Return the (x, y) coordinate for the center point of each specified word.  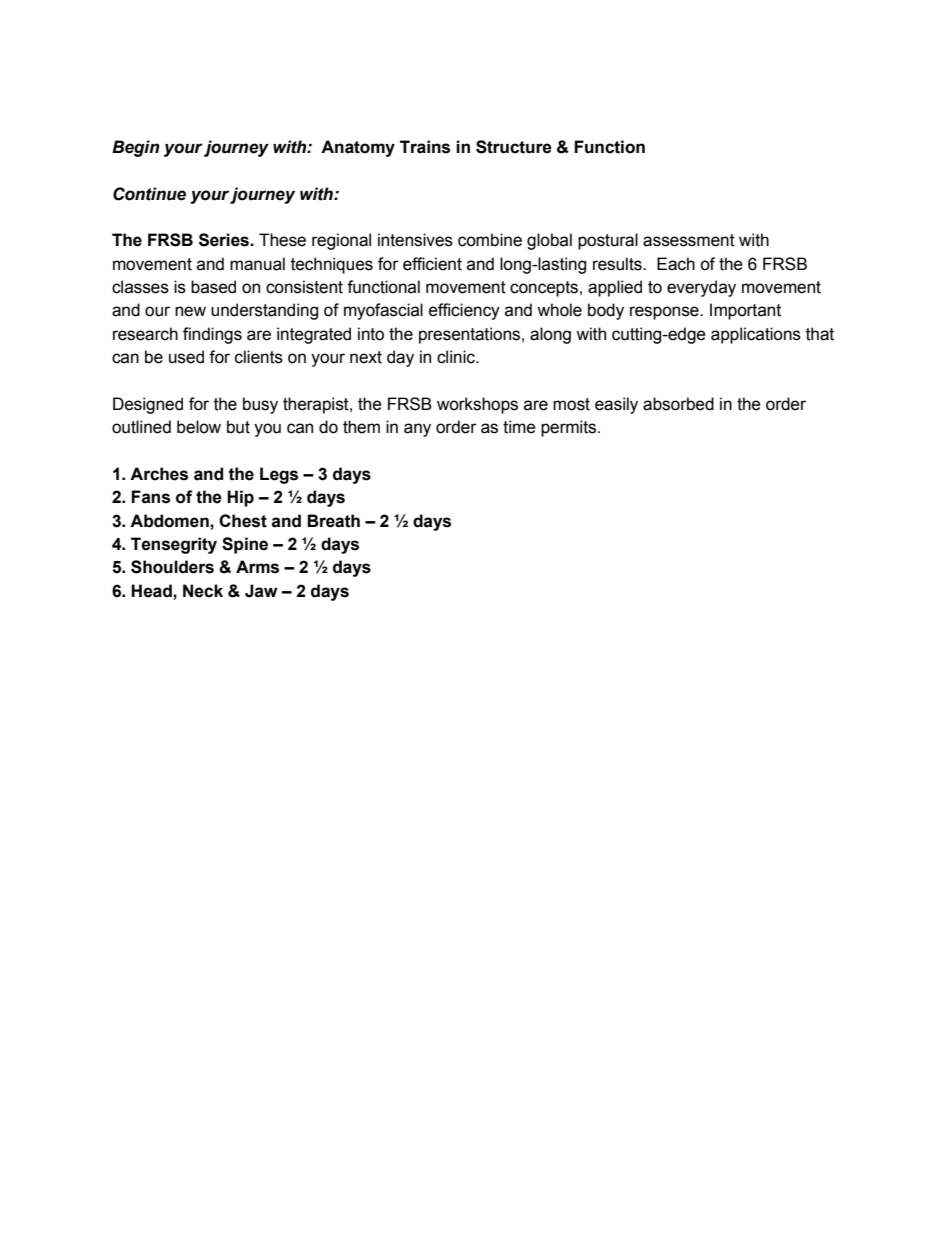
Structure (514, 147)
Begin (136, 148)
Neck (203, 591)
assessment (689, 240)
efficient (432, 264)
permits (570, 428)
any (417, 430)
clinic (457, 357)
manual (257, 264)
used (186, 357)
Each (676, 264)
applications (756, 335)
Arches (159, 474)
